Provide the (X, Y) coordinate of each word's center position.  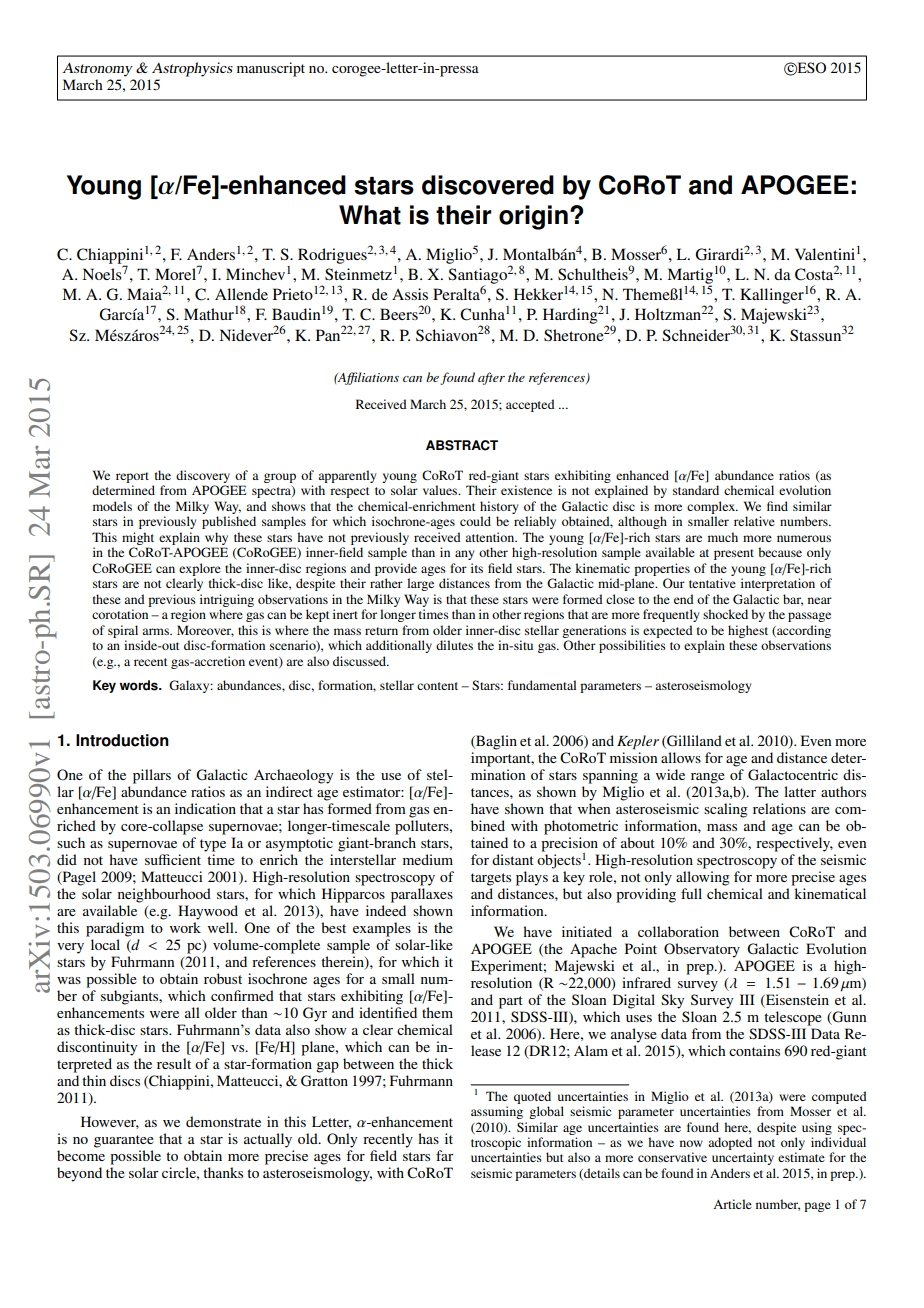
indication (205, 808)
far (445, 1155)
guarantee (124, 1141)
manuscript (271, 69)
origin (533, 217)
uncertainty (743, 1158)
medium (428, 859)
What (370, 215)
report (132, 477)
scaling (726, 810)
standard (696, 490)
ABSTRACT (462, 445)
